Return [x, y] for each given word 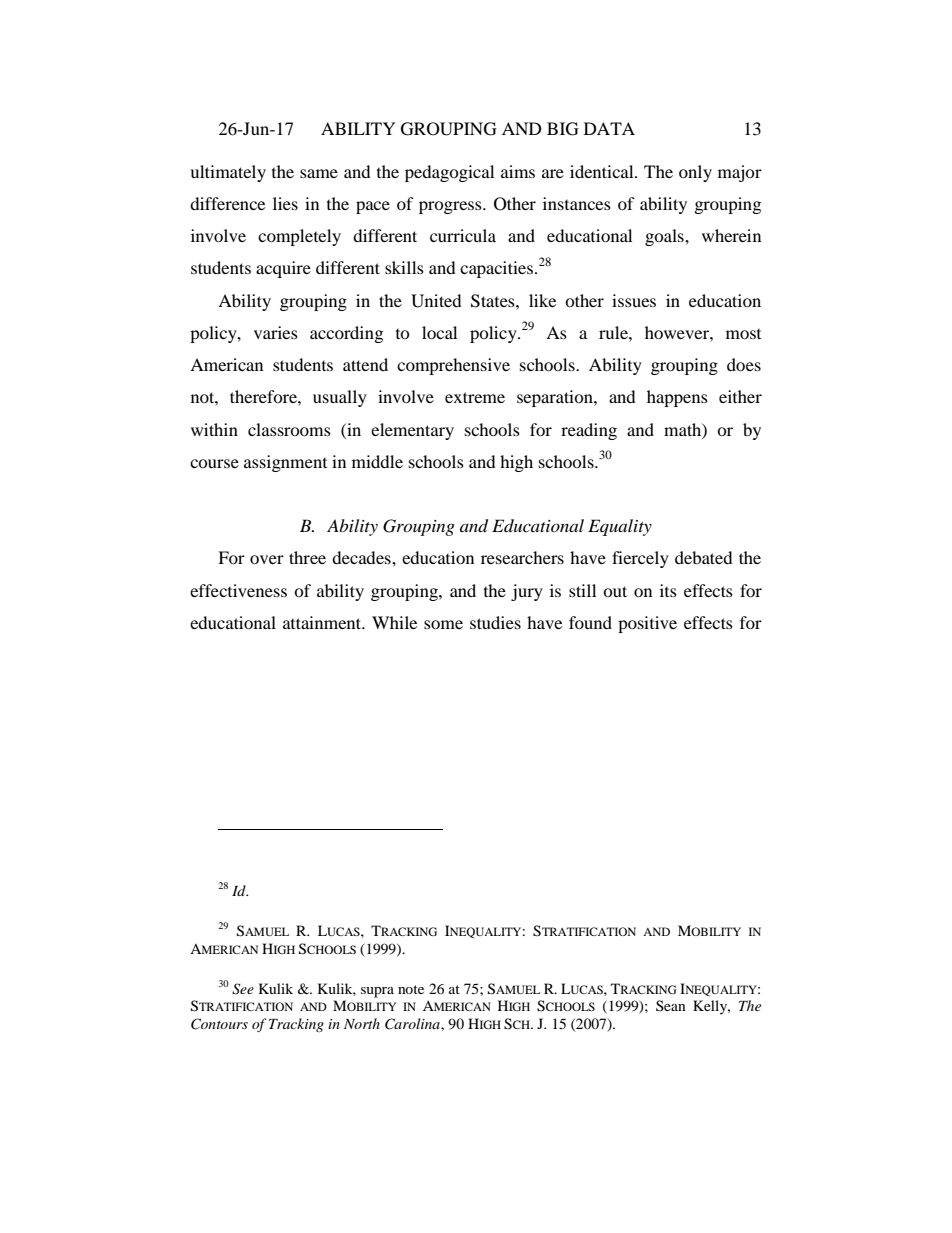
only [695, 173]
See [243, 989]
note [411, 989]
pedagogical [449, 173]
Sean [671, 1005]
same [319, 173]
